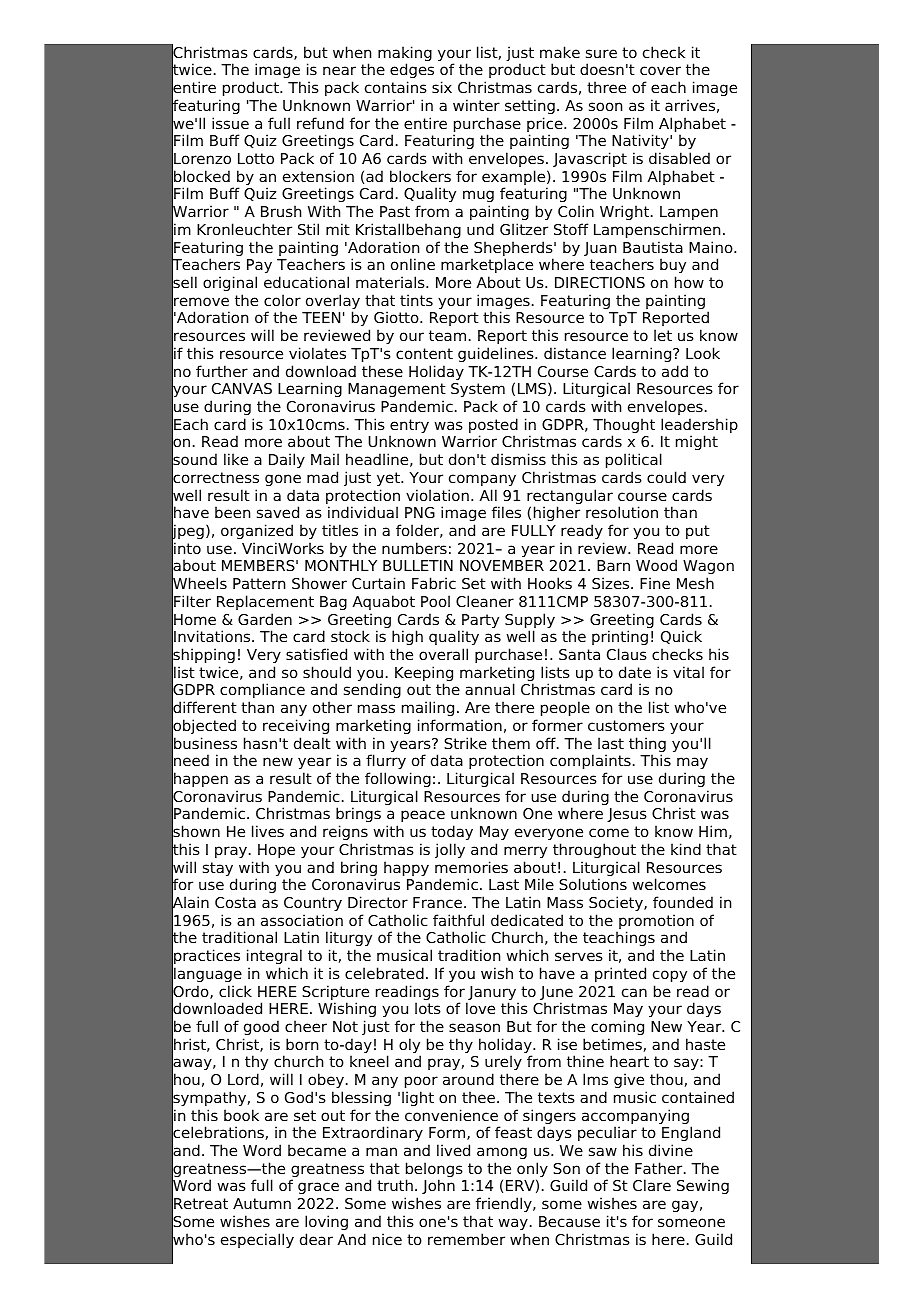 This document has width=924, height=1308. Describe the element at coordinates (476, 105) in the document. I see `winter` at that location.
